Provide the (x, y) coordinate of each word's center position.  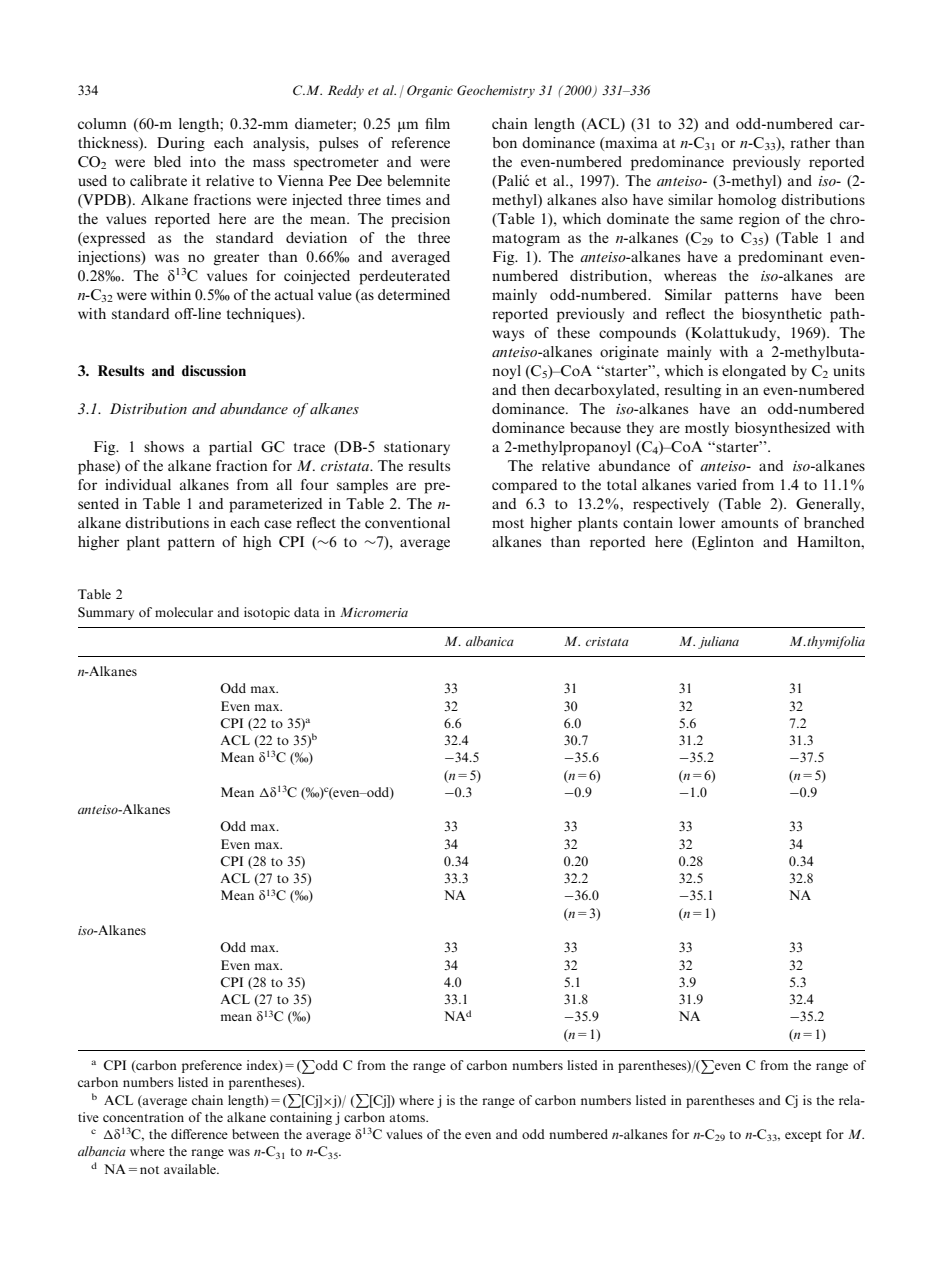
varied (717, 484)
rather (810, 142)
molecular (184, 612)
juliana (718, 642)
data (307, 612)
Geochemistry (496, 91)
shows (164, 446)
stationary (417, 448)
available (191, 1169)
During (181, 144)
